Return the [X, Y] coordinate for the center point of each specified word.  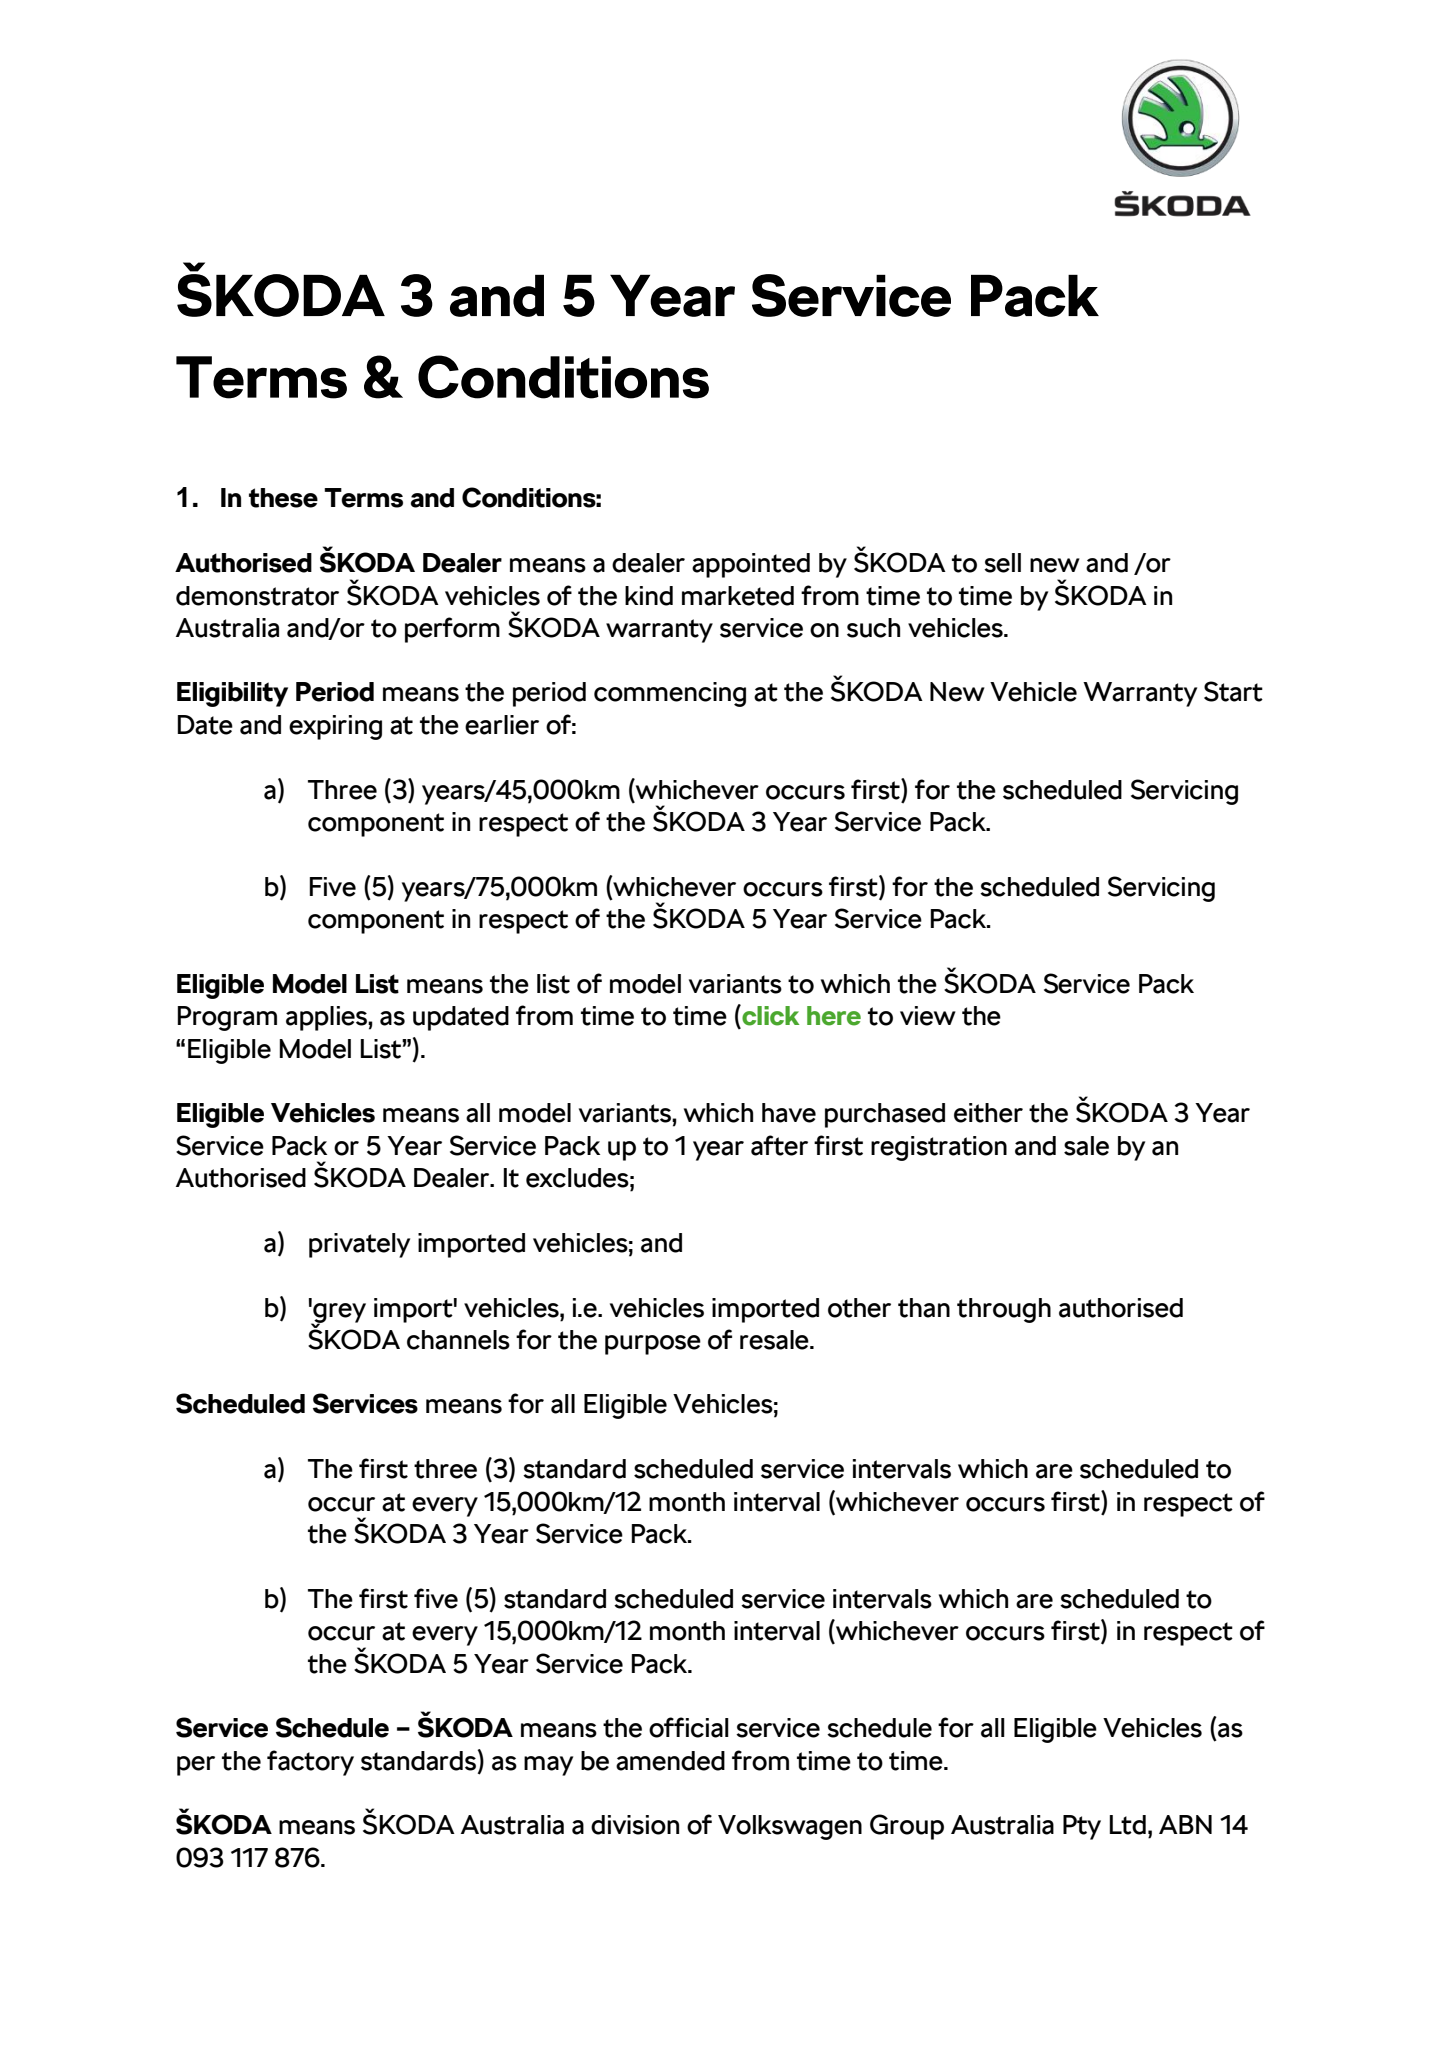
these [283, 498]
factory [310, 1763]
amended [670, 1761]
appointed [751, 565]
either [988, 1113]
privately [359, 1245]
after [779, 1145]
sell [1002, 563]
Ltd [1127, 1825]
